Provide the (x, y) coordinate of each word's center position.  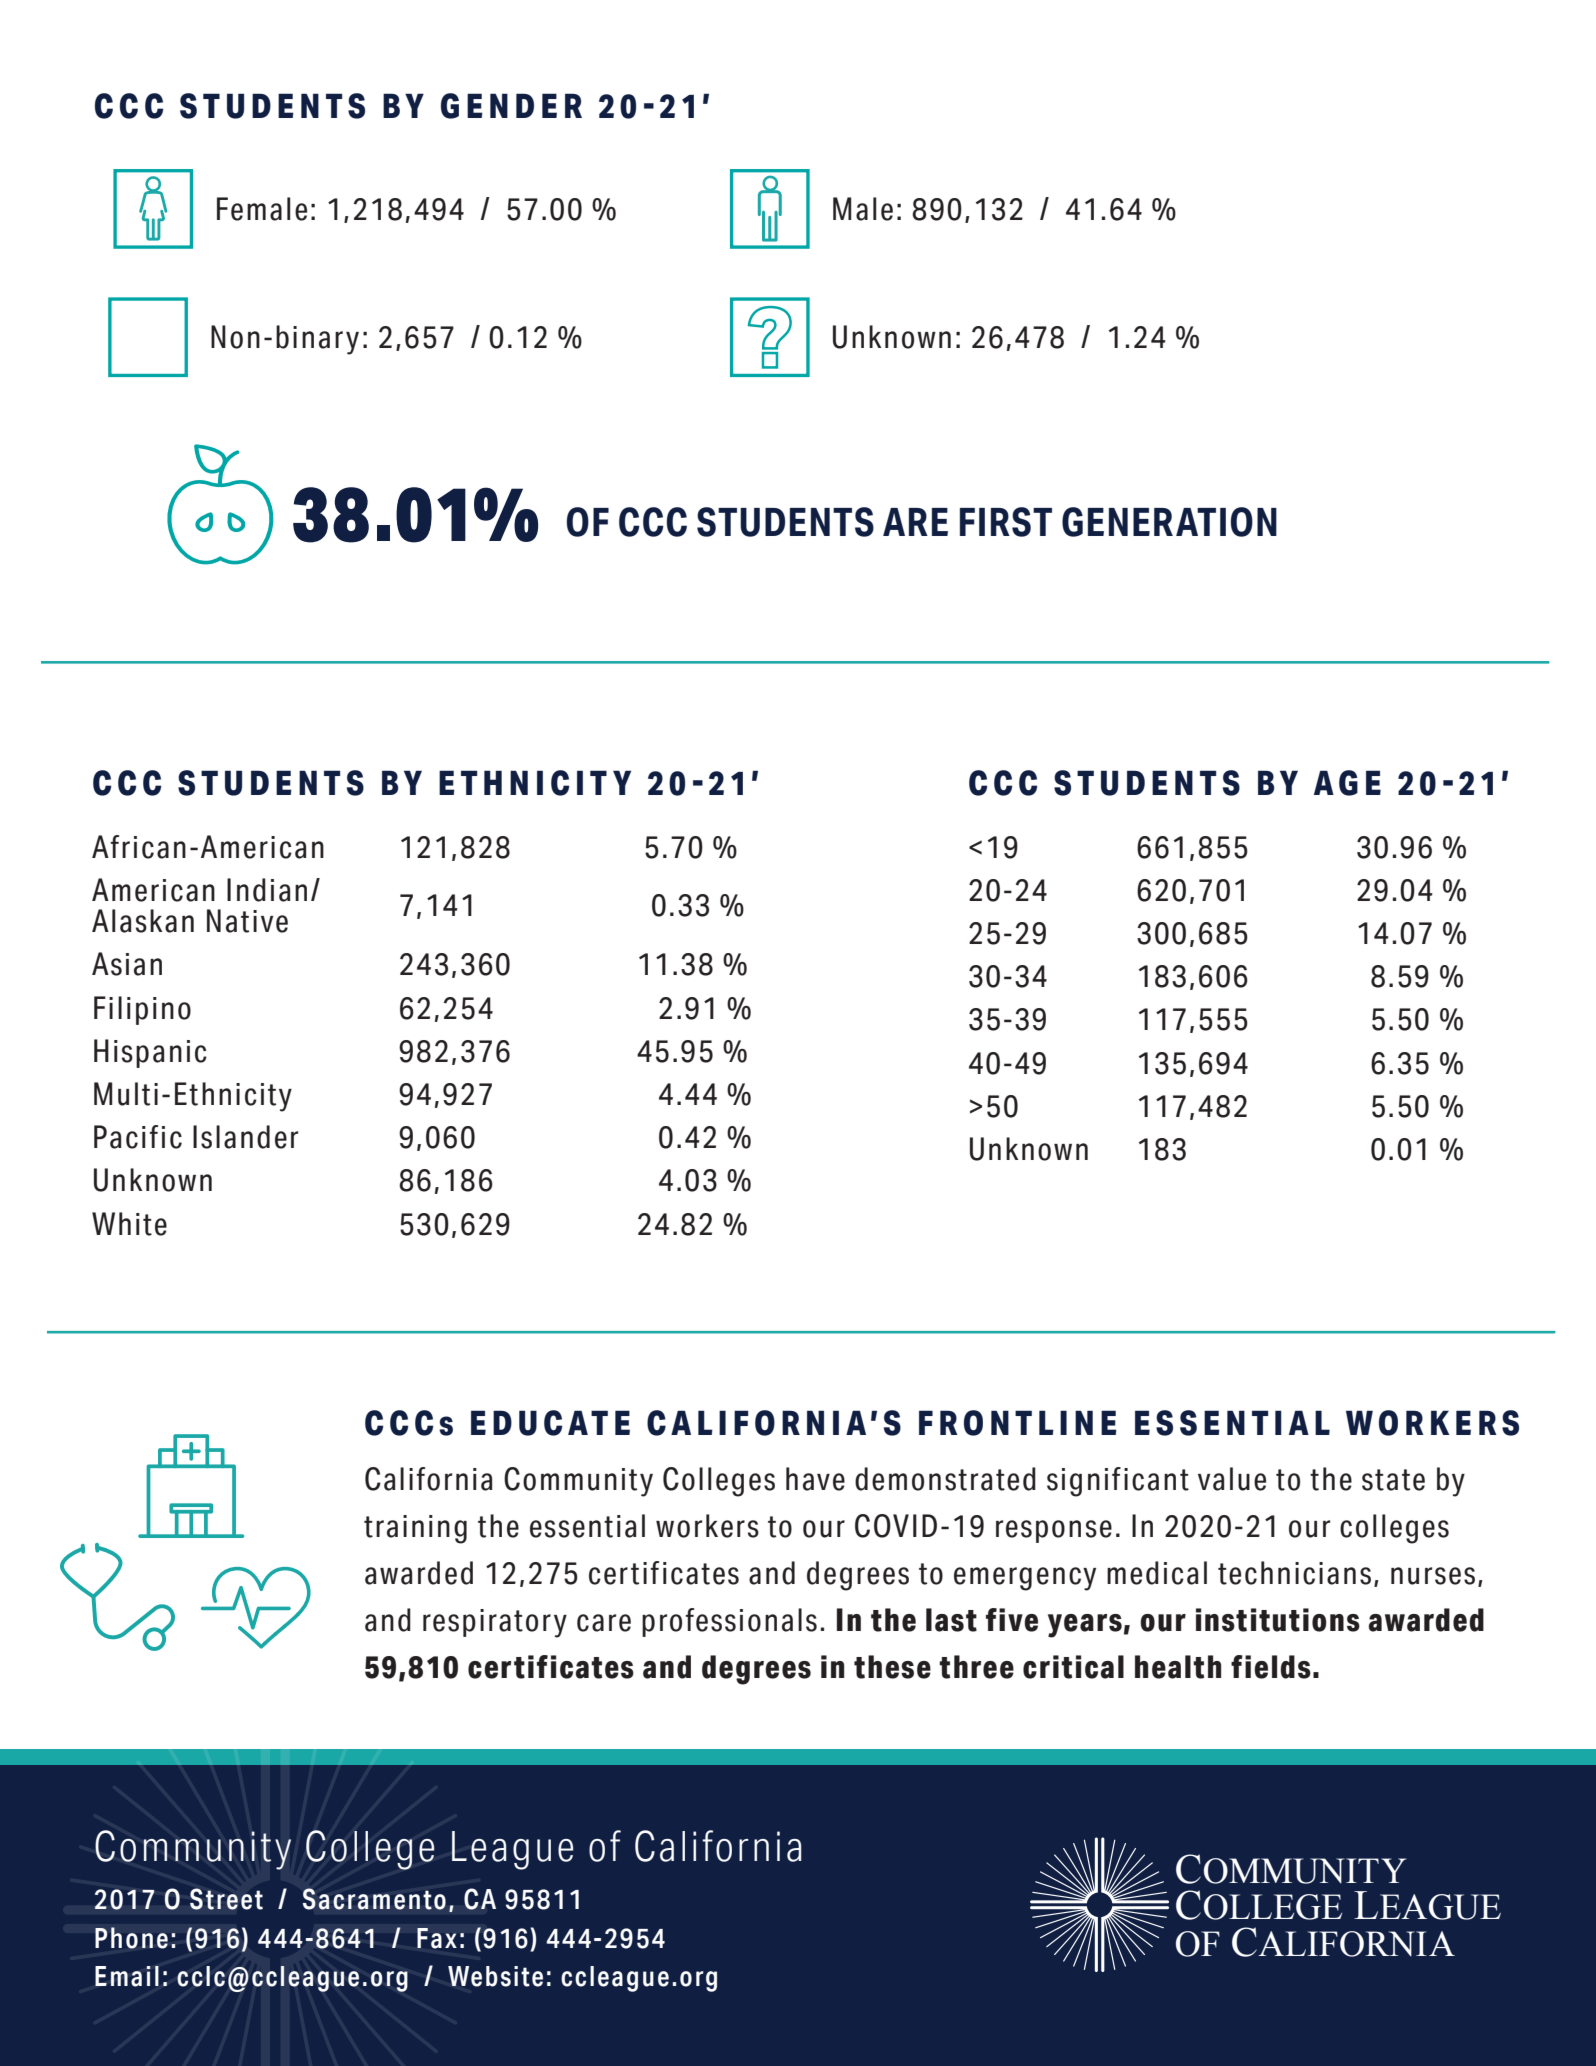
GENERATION (1169, 522)
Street (226, 1899)
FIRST (1006, 522)
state (1393, 1480)
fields (1271, 1667)
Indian (267, 890)
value (1232, 1479)
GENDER (511, 106)
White (129, 1224)
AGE (1347, 783)
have (815, 1479)
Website (495, 1976)
